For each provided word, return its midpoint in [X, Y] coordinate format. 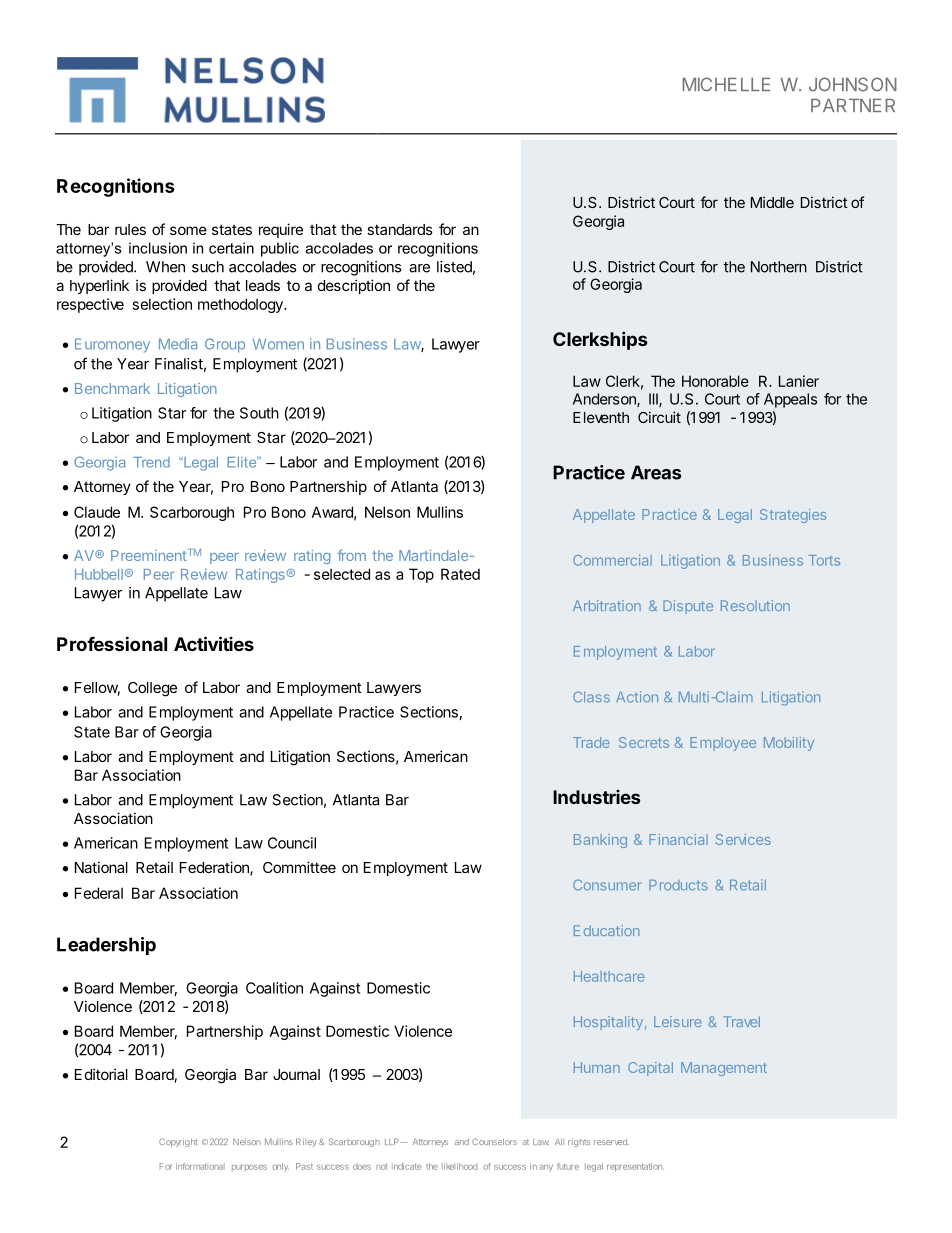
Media [178, 344]
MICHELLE [726, 84]
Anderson [605, 400]
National [101, 867]
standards [400, 229]
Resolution [755, 605]
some [188, 230]
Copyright [178, 1142]
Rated [460, 574]
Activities [214, 643]
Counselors [494, 1141]
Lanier [799, 381]
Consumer [607, 885]
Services [743, 839]
